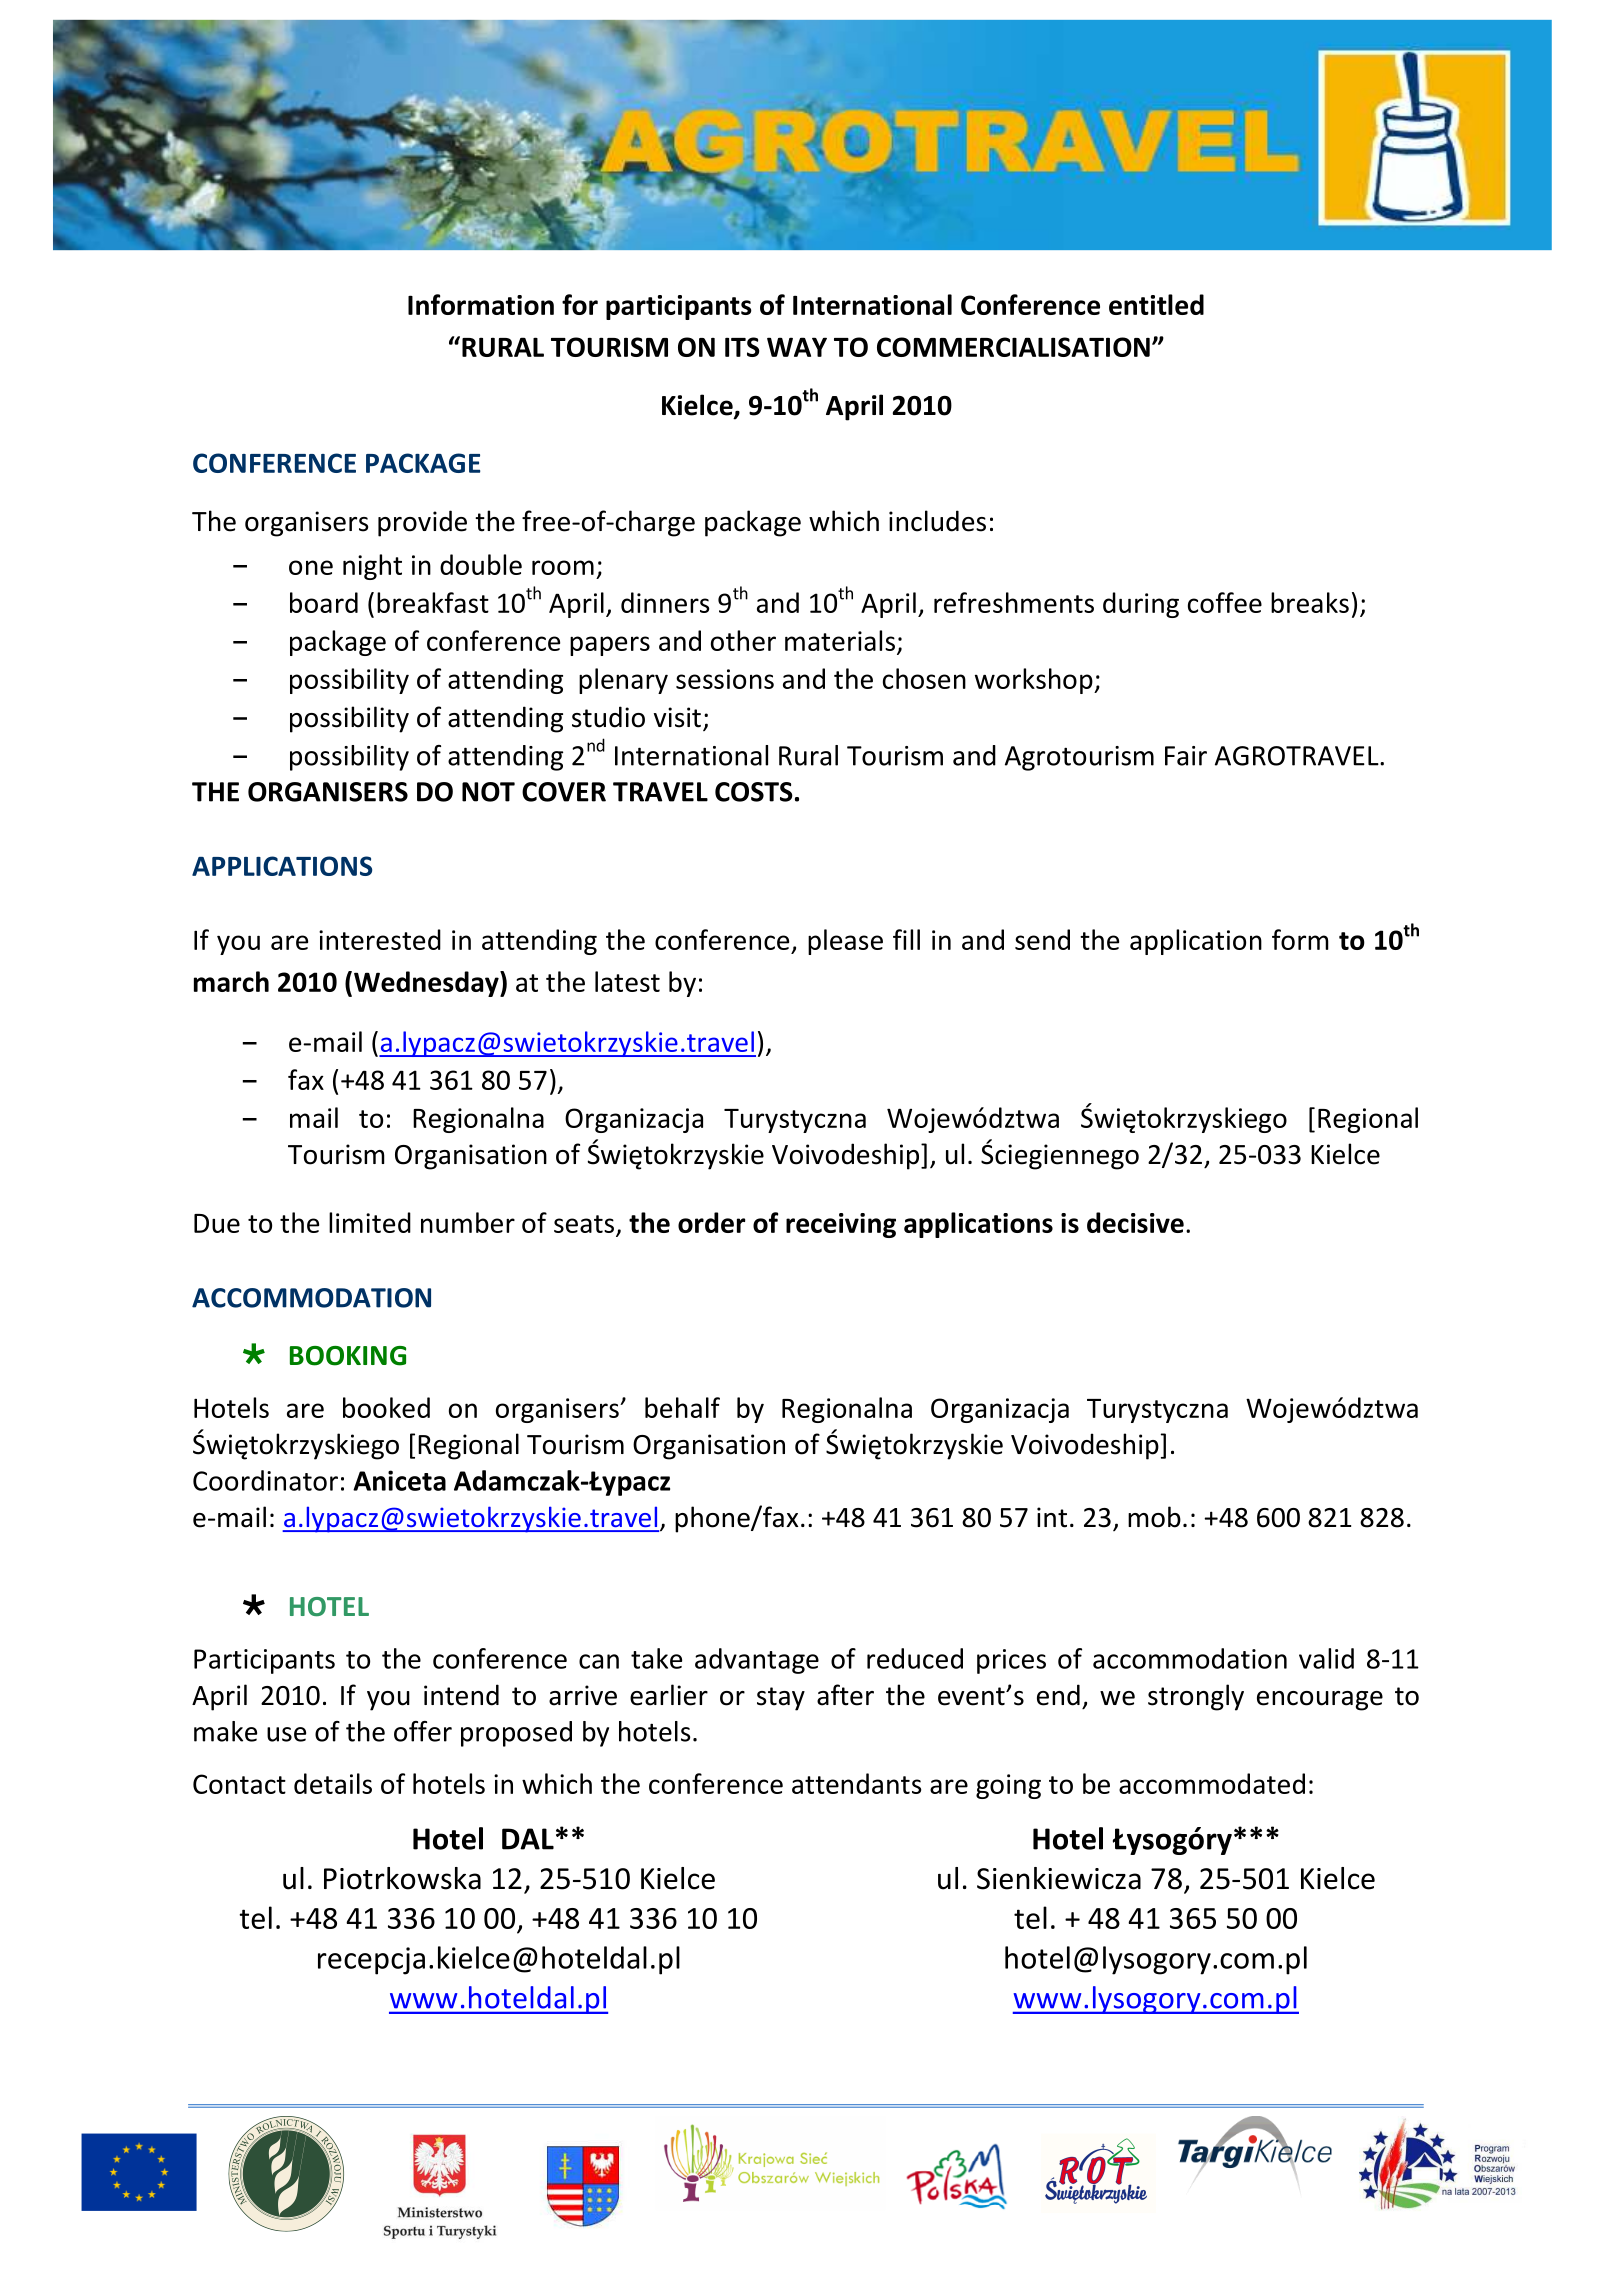 The image size is (1611, 2280). Describe the element at coordinates (712, 1222) in the screenshot. I see `order` at that location.
